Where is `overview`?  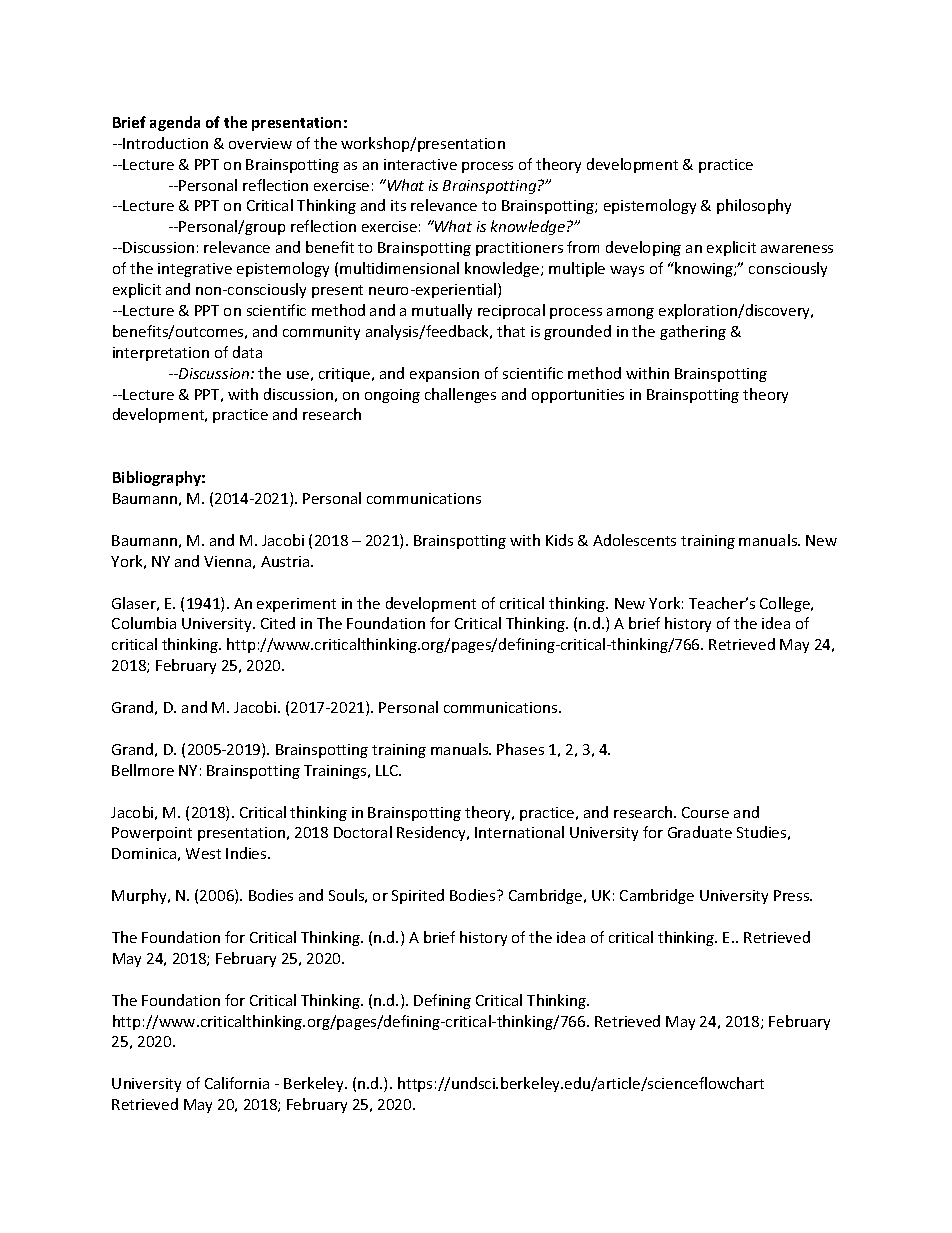
overview is located at coordinates (260, 143).
